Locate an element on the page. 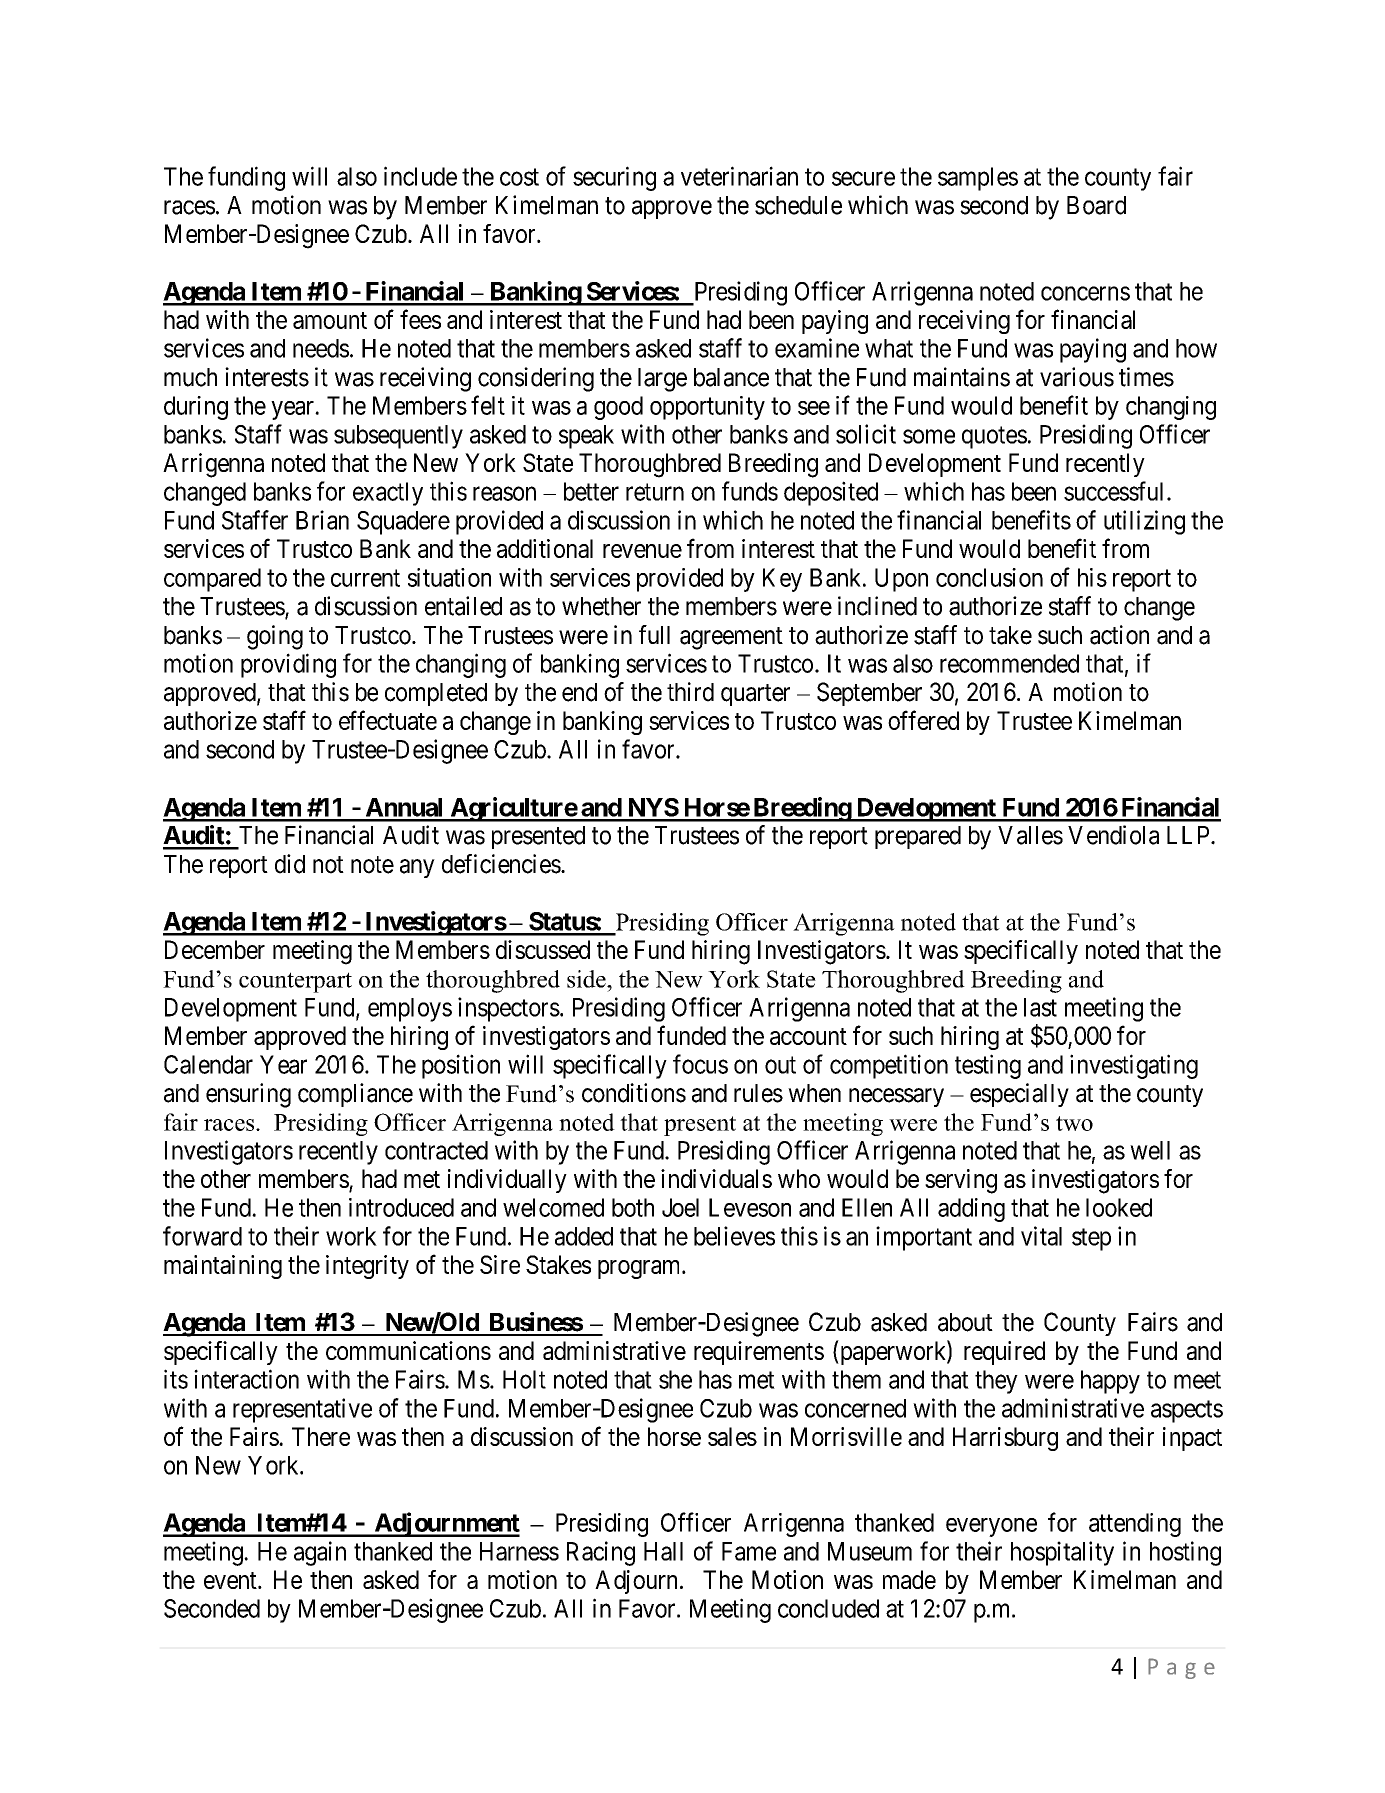  Board is located at coordinates (1096, 205).
